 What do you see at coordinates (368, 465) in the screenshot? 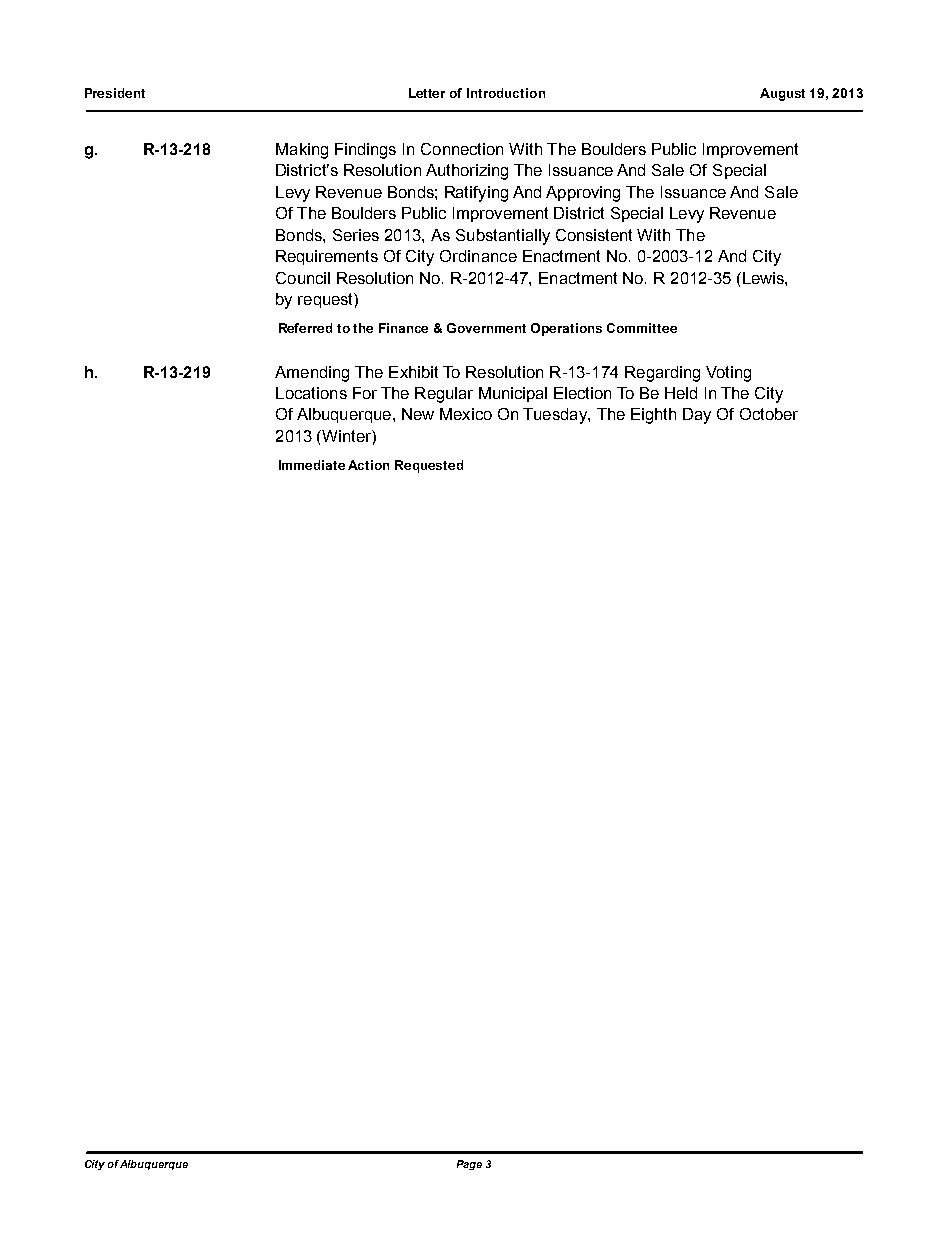
I see `Action` at bounding box center [368, 465].
